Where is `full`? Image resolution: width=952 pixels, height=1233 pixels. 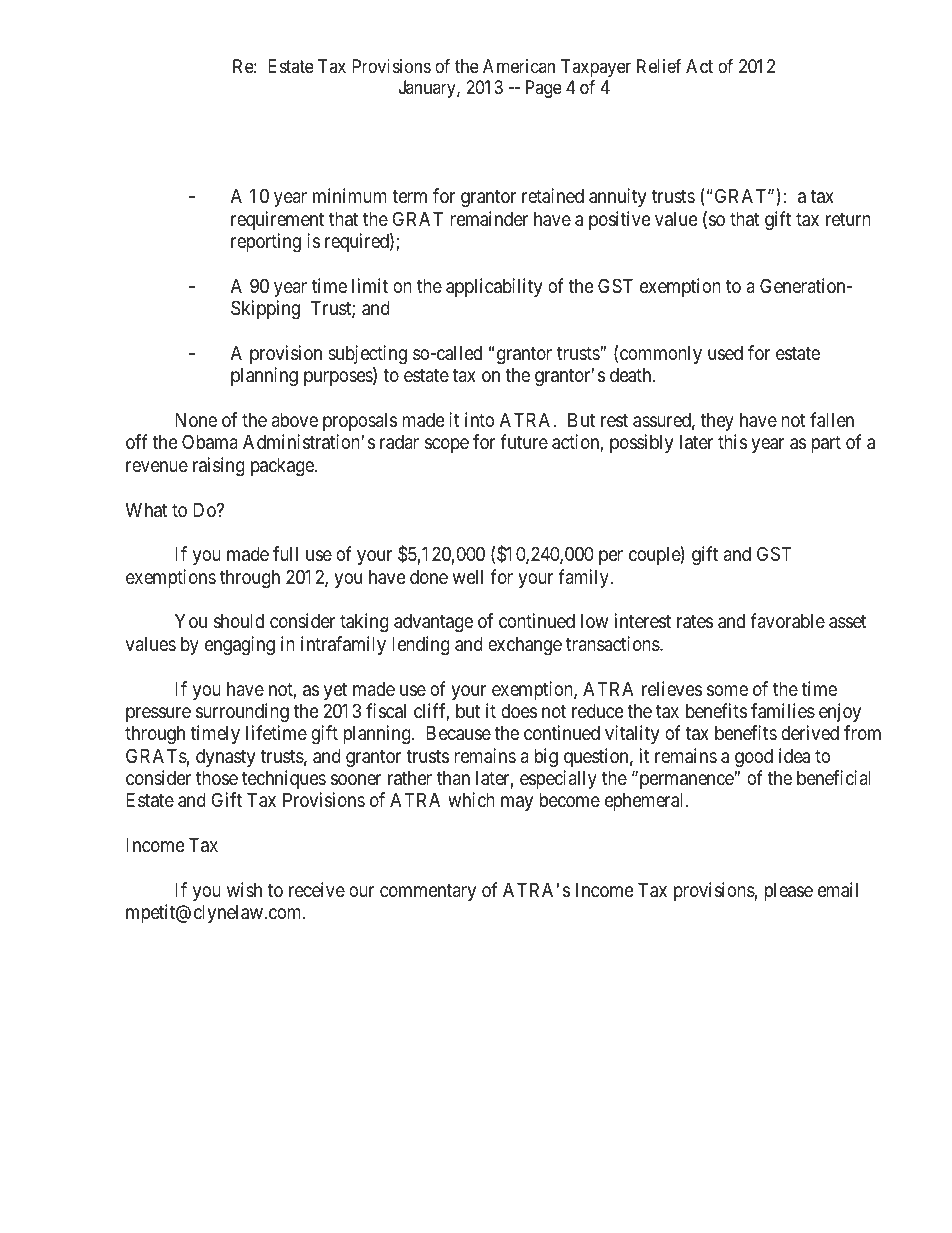 full is located at coordinates (285, 553).
